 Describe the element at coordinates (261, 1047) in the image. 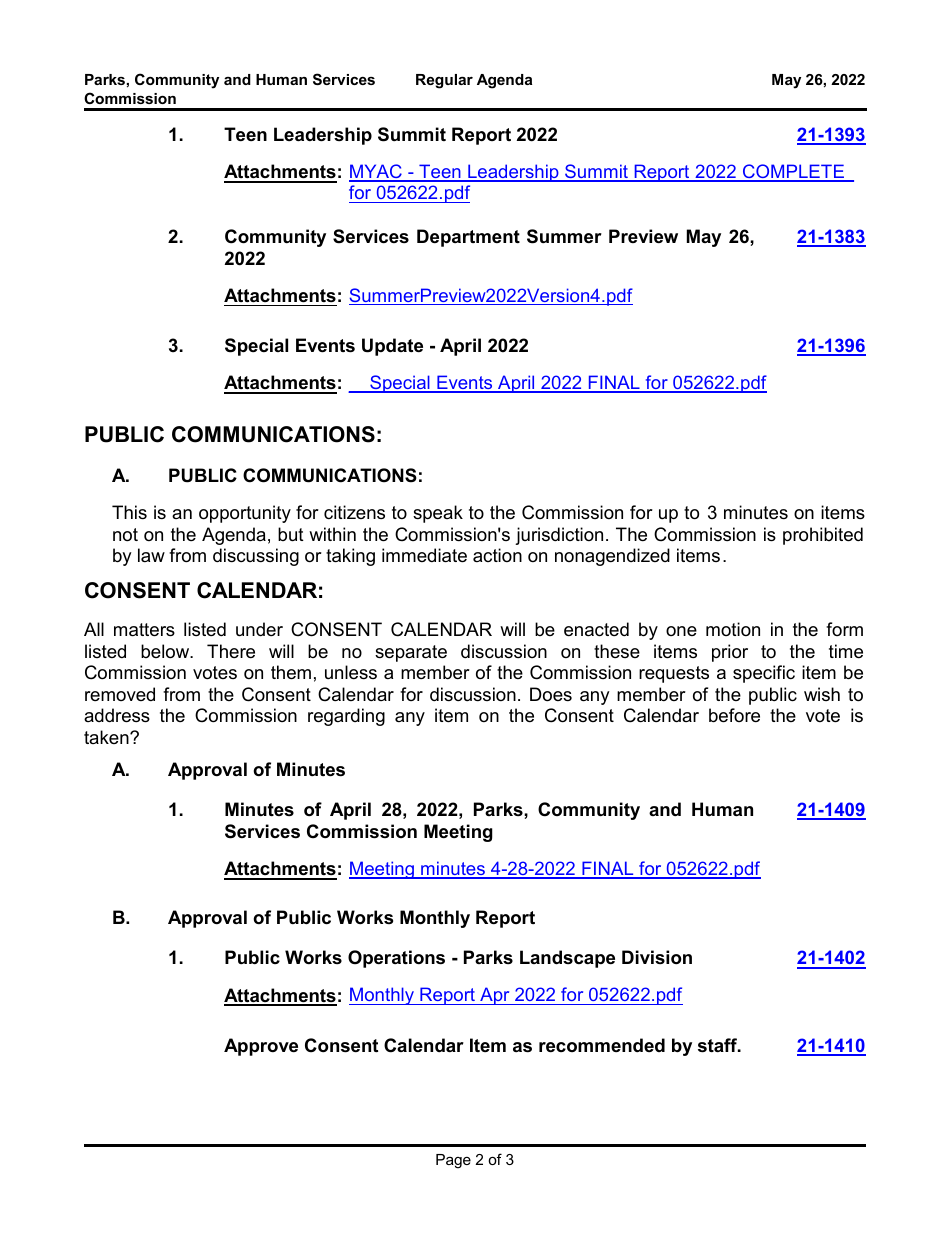

I see `Approve` at that location.
